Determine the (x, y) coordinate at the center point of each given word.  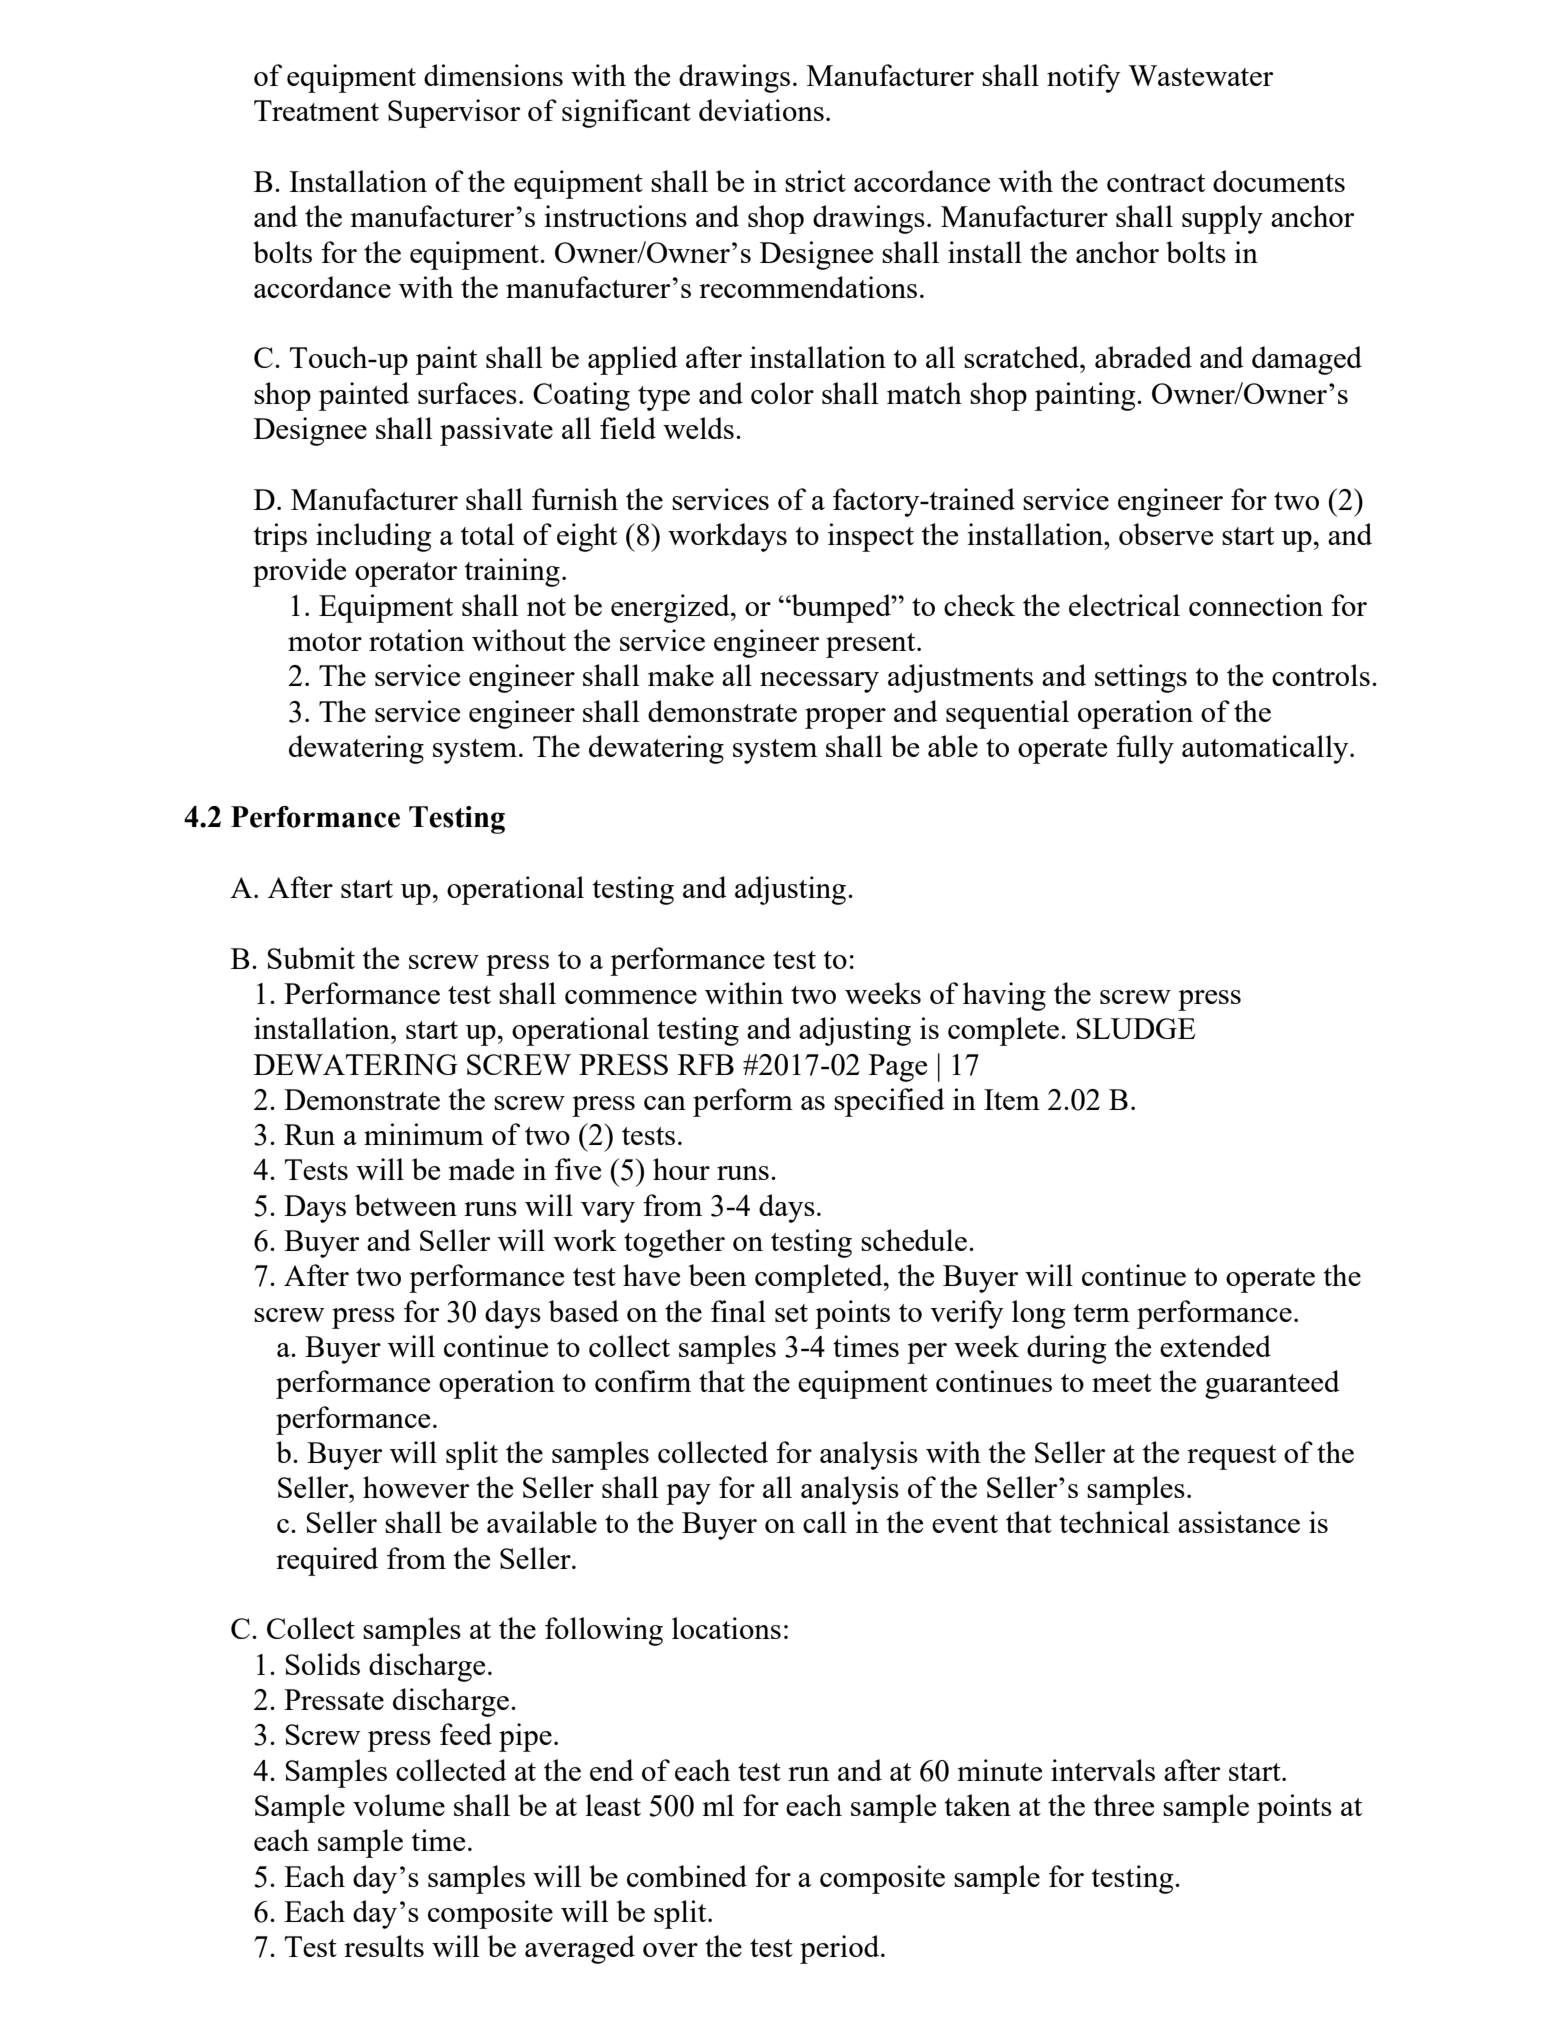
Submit (311, 958)
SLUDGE (1136, 1028)
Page (898, 1068)
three (1123, 1805)
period (841, 1949)
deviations (761, 110)
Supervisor (454, 113)
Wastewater (1200, 75)
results (384, 1946)
